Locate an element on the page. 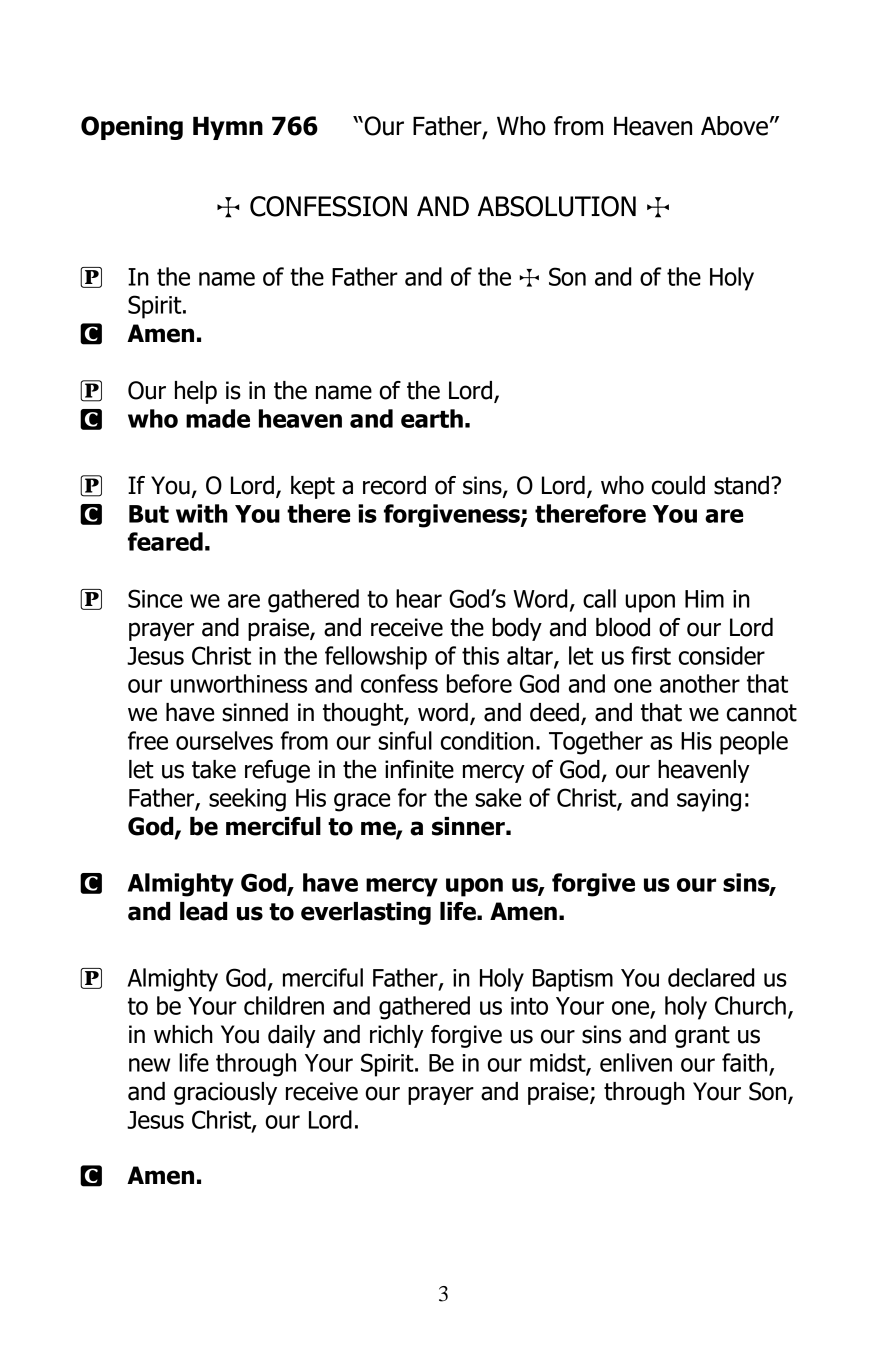 This document has width=887, height=1372. Hymn is located at coordinates (228, 128).
